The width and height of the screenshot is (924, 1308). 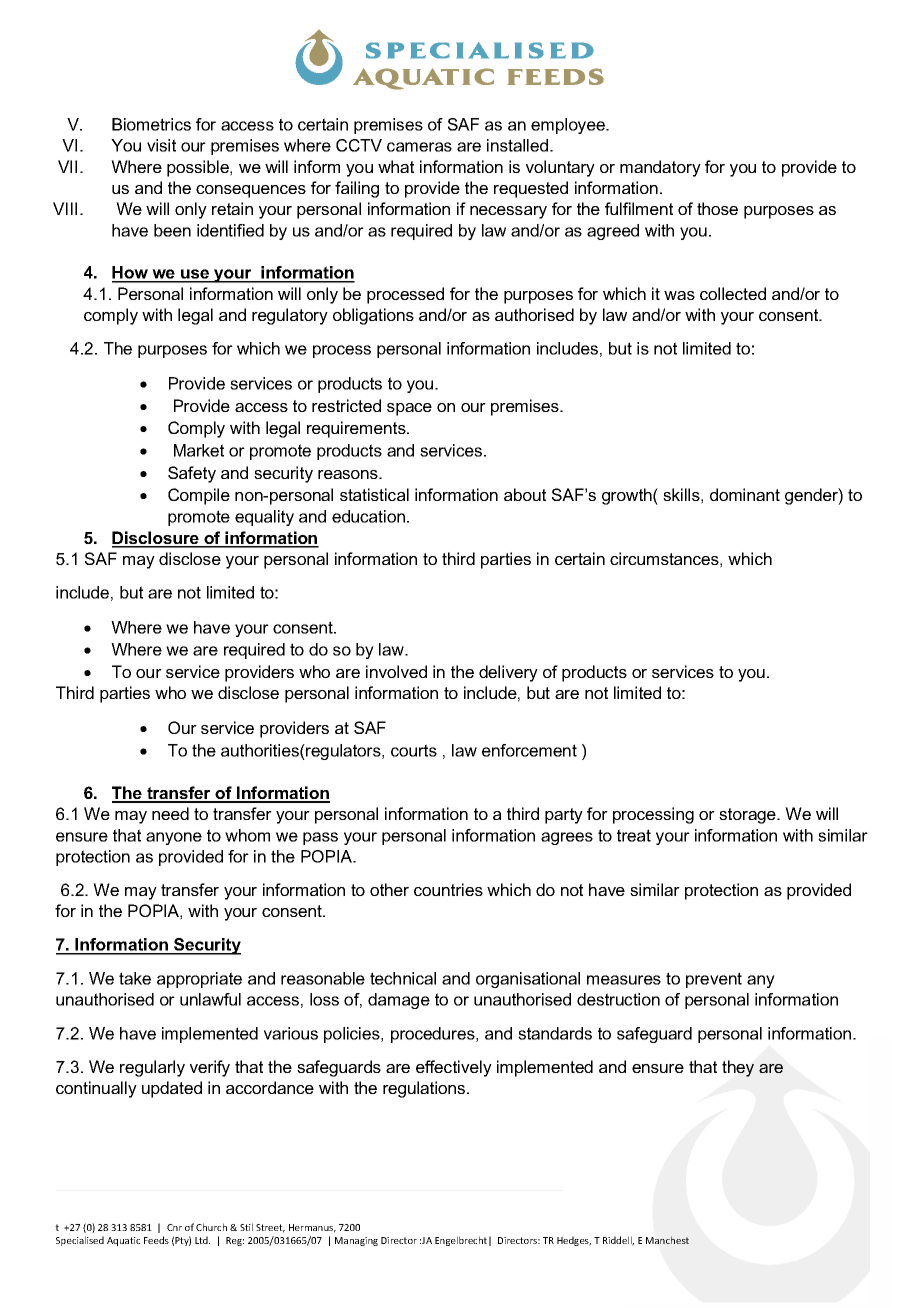 I want to click on dominant, so click(x=745, y=494).
